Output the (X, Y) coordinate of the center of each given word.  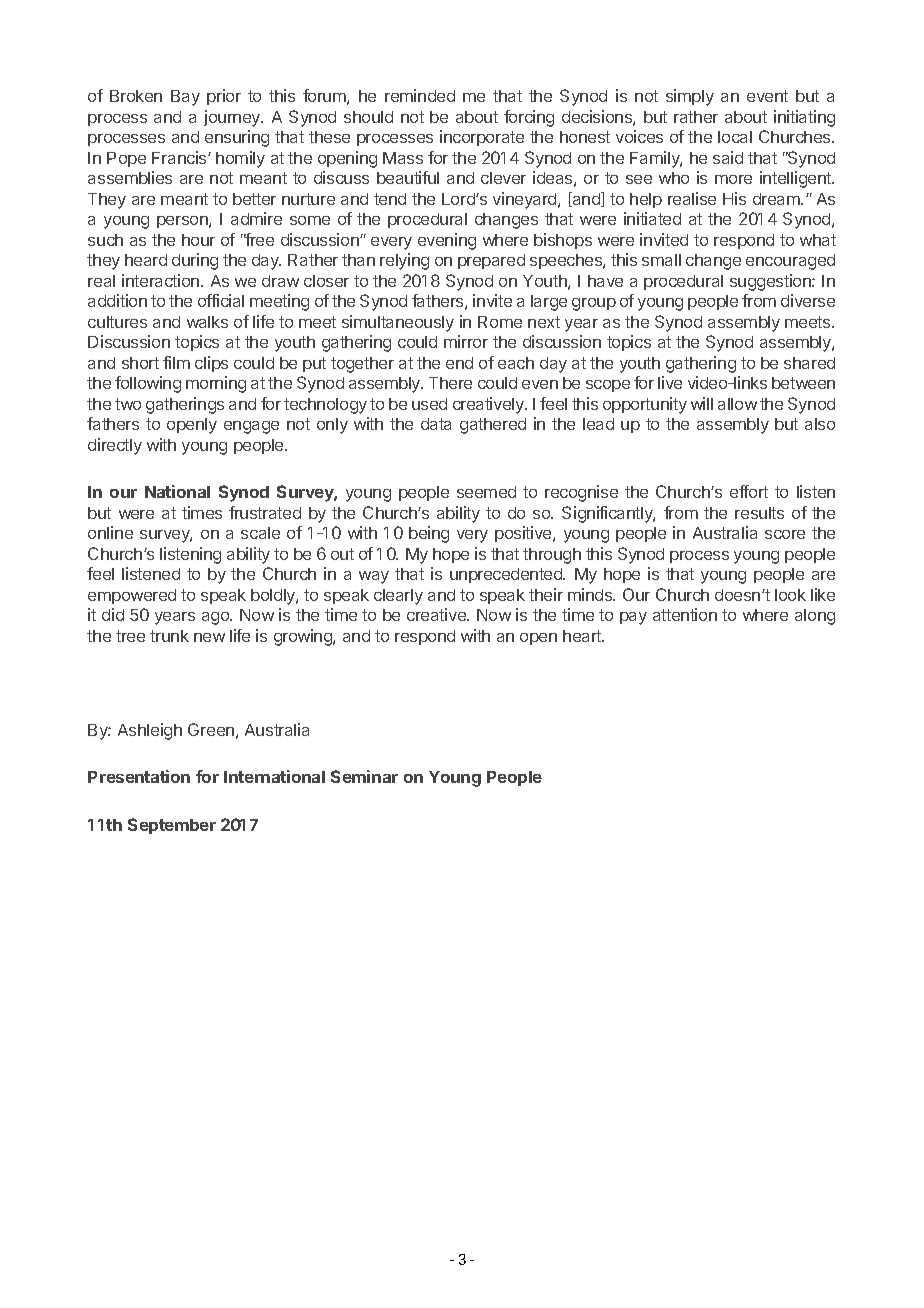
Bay (185, 98)
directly (115, 446)
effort (749, 491)
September (172, 826)
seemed (486, 492)
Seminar (364, 776)
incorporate (482, 138)
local (735, 137)
